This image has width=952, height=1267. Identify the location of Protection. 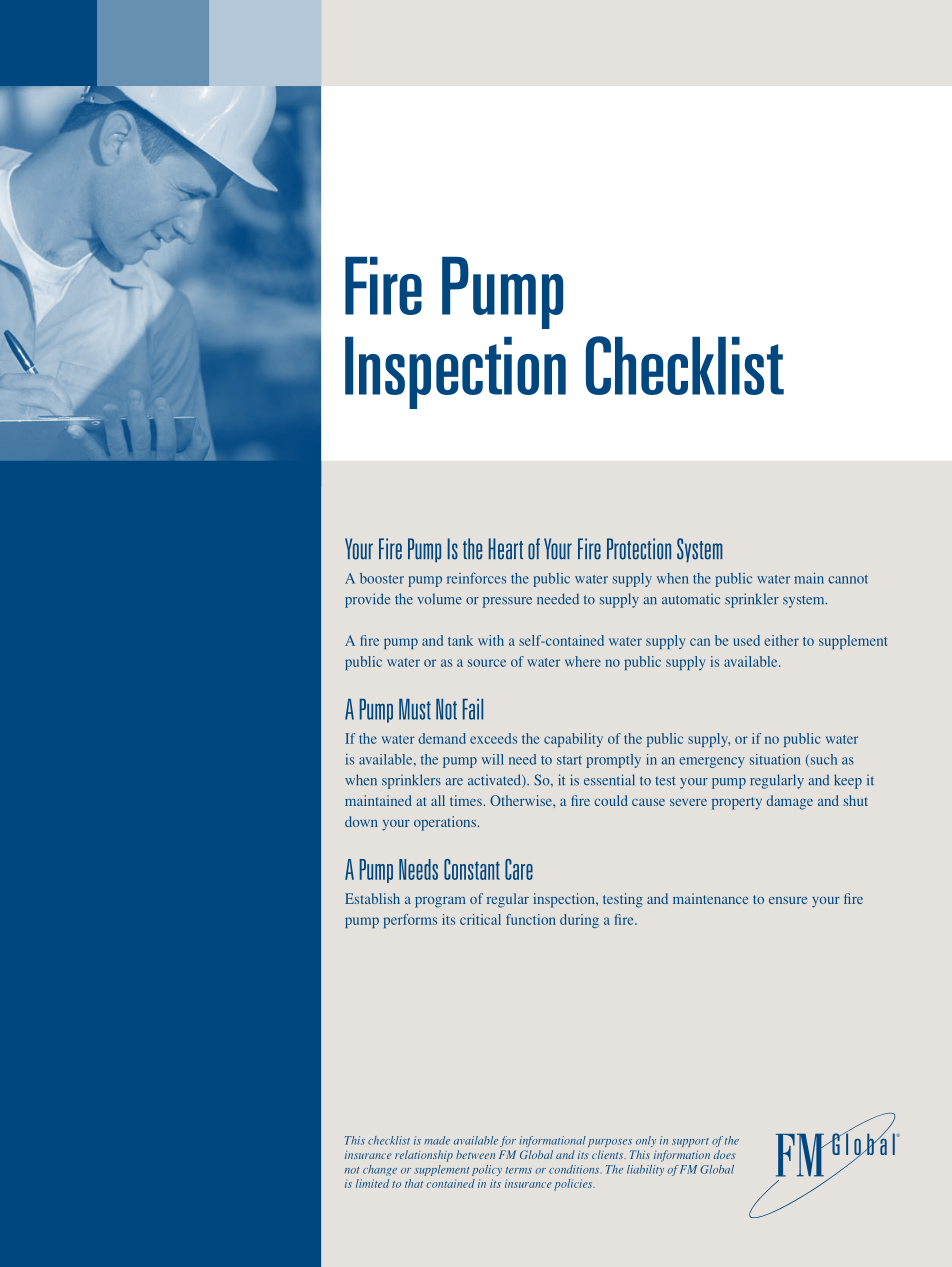
(639, 549).
